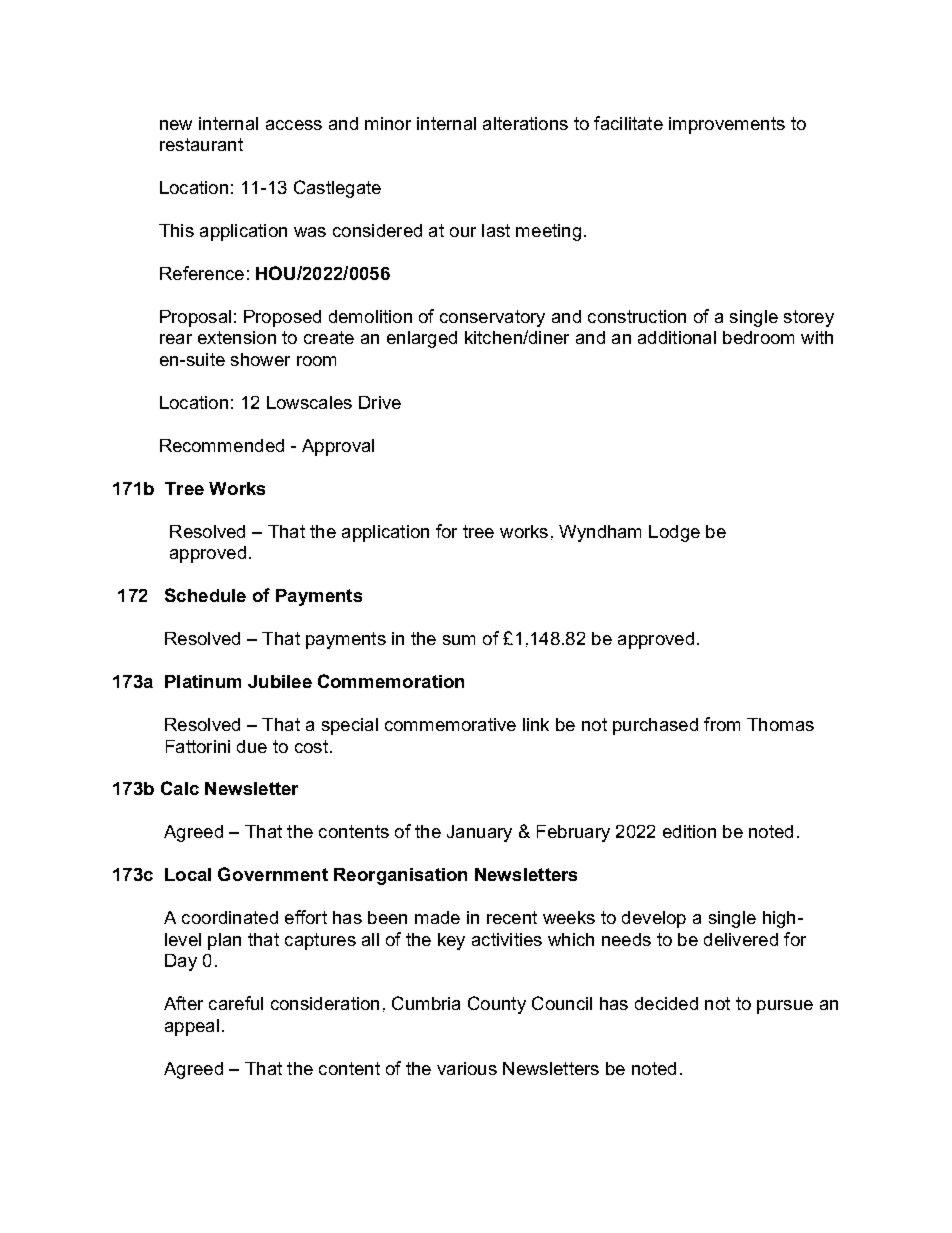 The width and height of the screenshot is (952, 1233). What do you see at coordinates (525, 123) in the screenshot?
I see `alterations` at bounding box center [525, 123].
